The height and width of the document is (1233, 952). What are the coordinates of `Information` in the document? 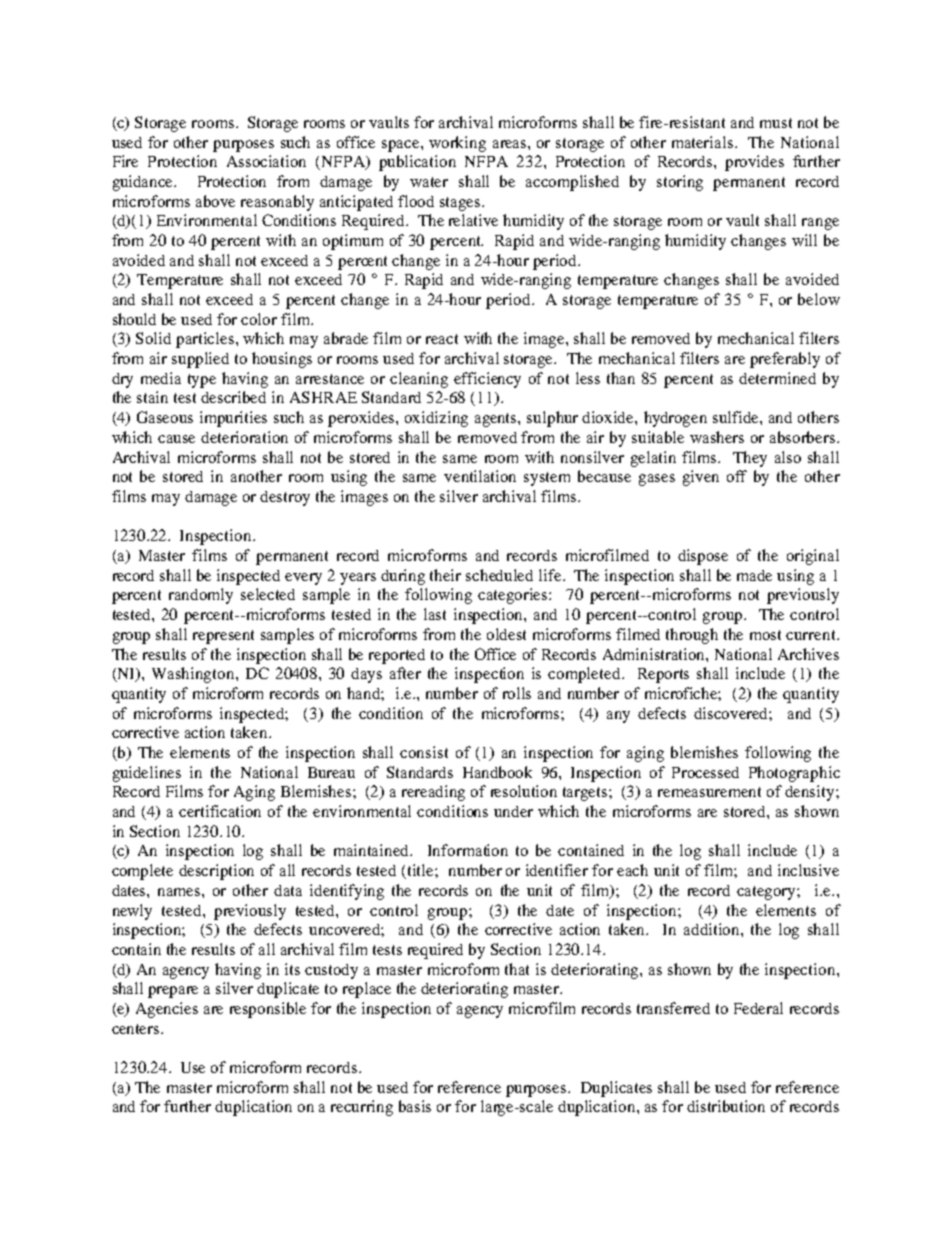 It's located at (468, 850).
